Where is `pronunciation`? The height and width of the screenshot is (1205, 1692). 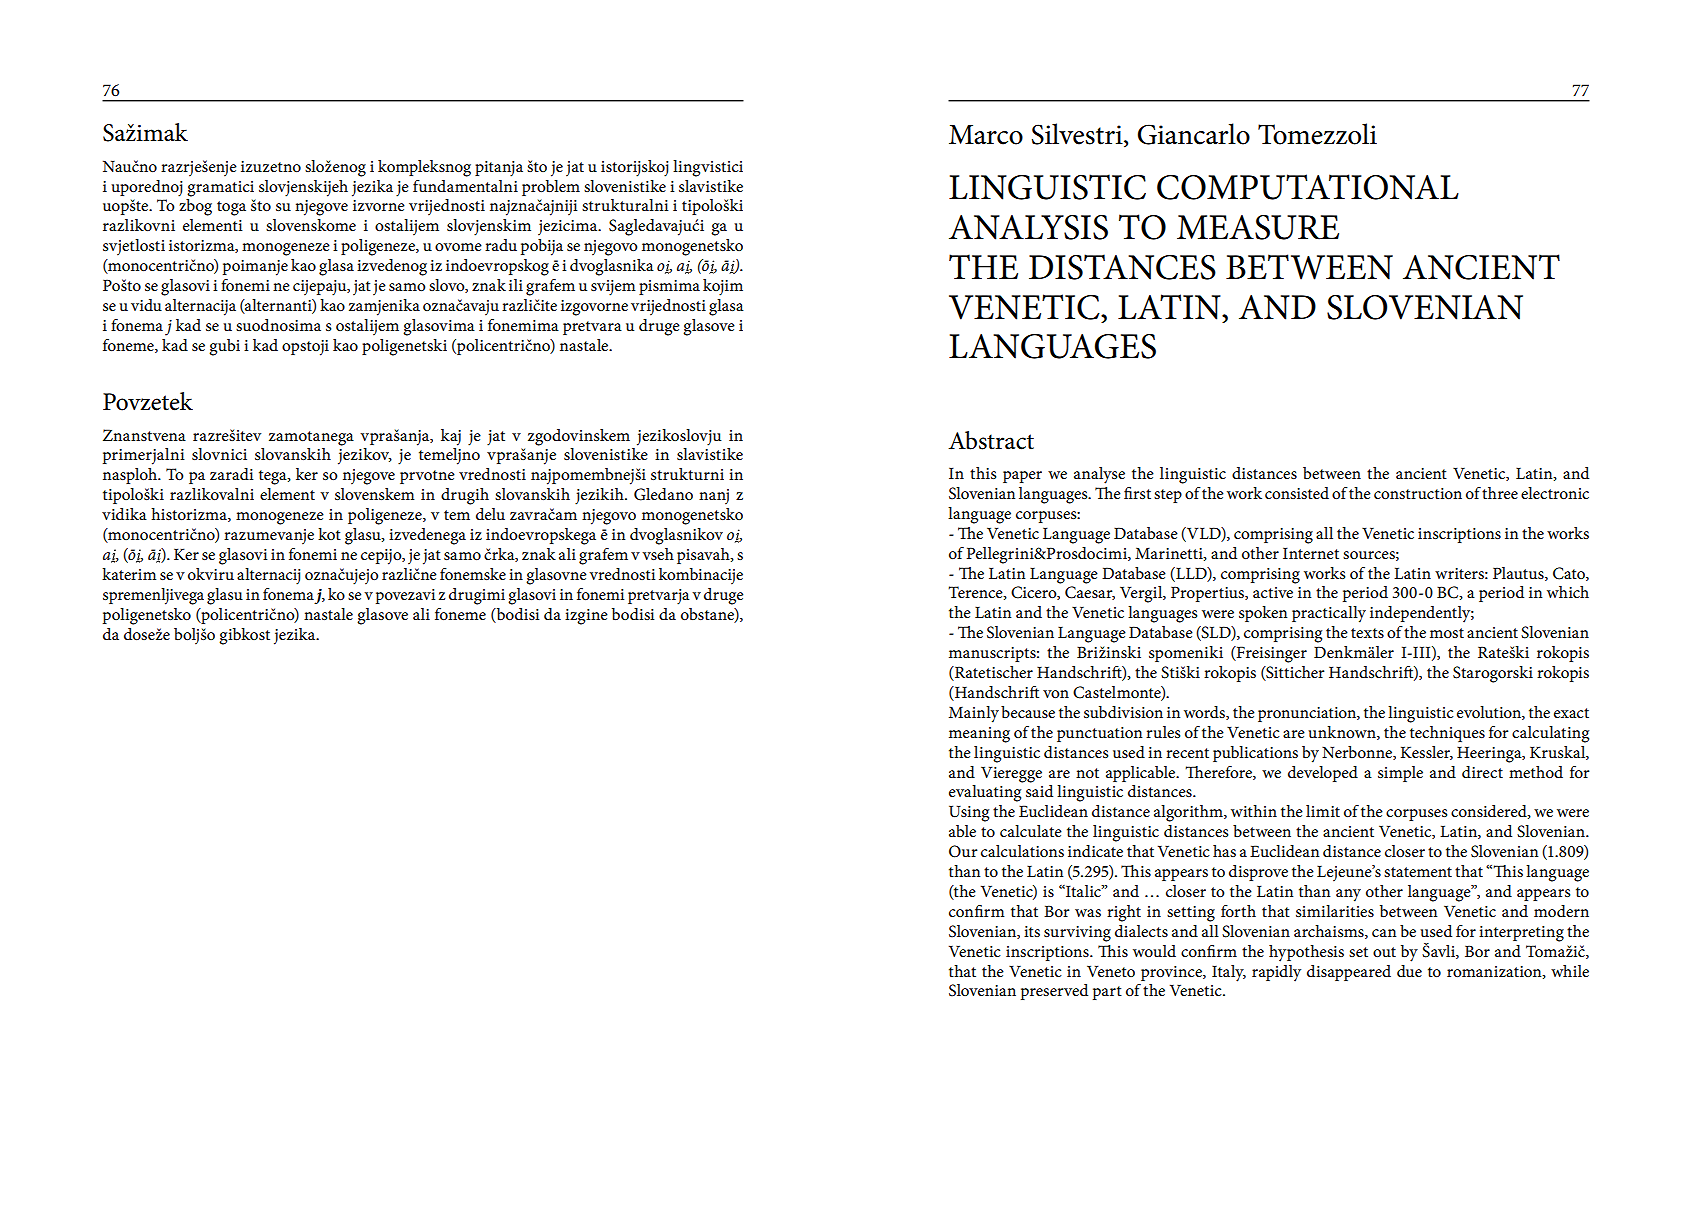 pronunciation is located at coordinates (1308, 714).
